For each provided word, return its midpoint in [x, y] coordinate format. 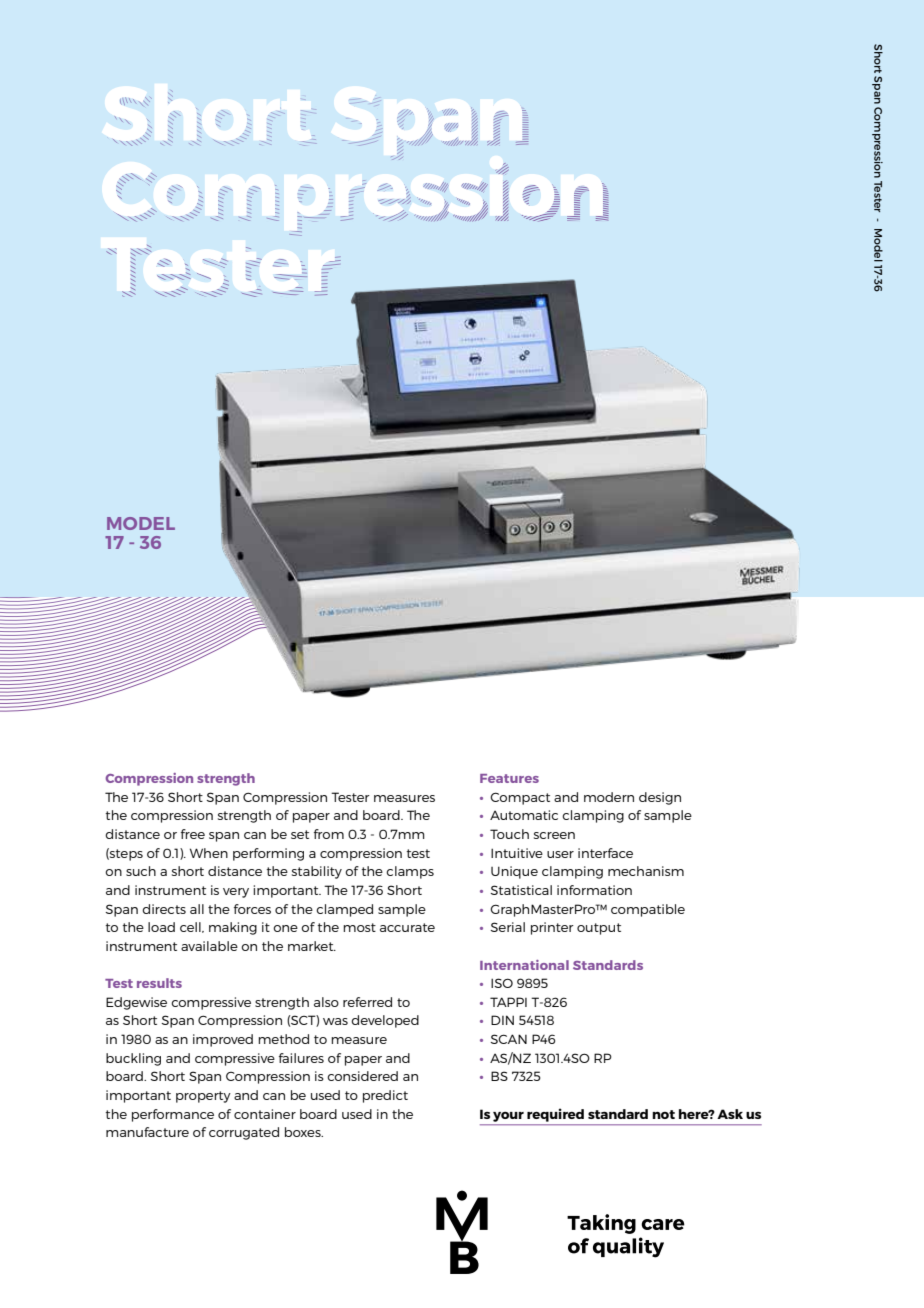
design [660, 798]
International [524, 965]
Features [509, 778]
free [193, 834]
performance [173, 1115]
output [599, 929]
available [209, 946]
